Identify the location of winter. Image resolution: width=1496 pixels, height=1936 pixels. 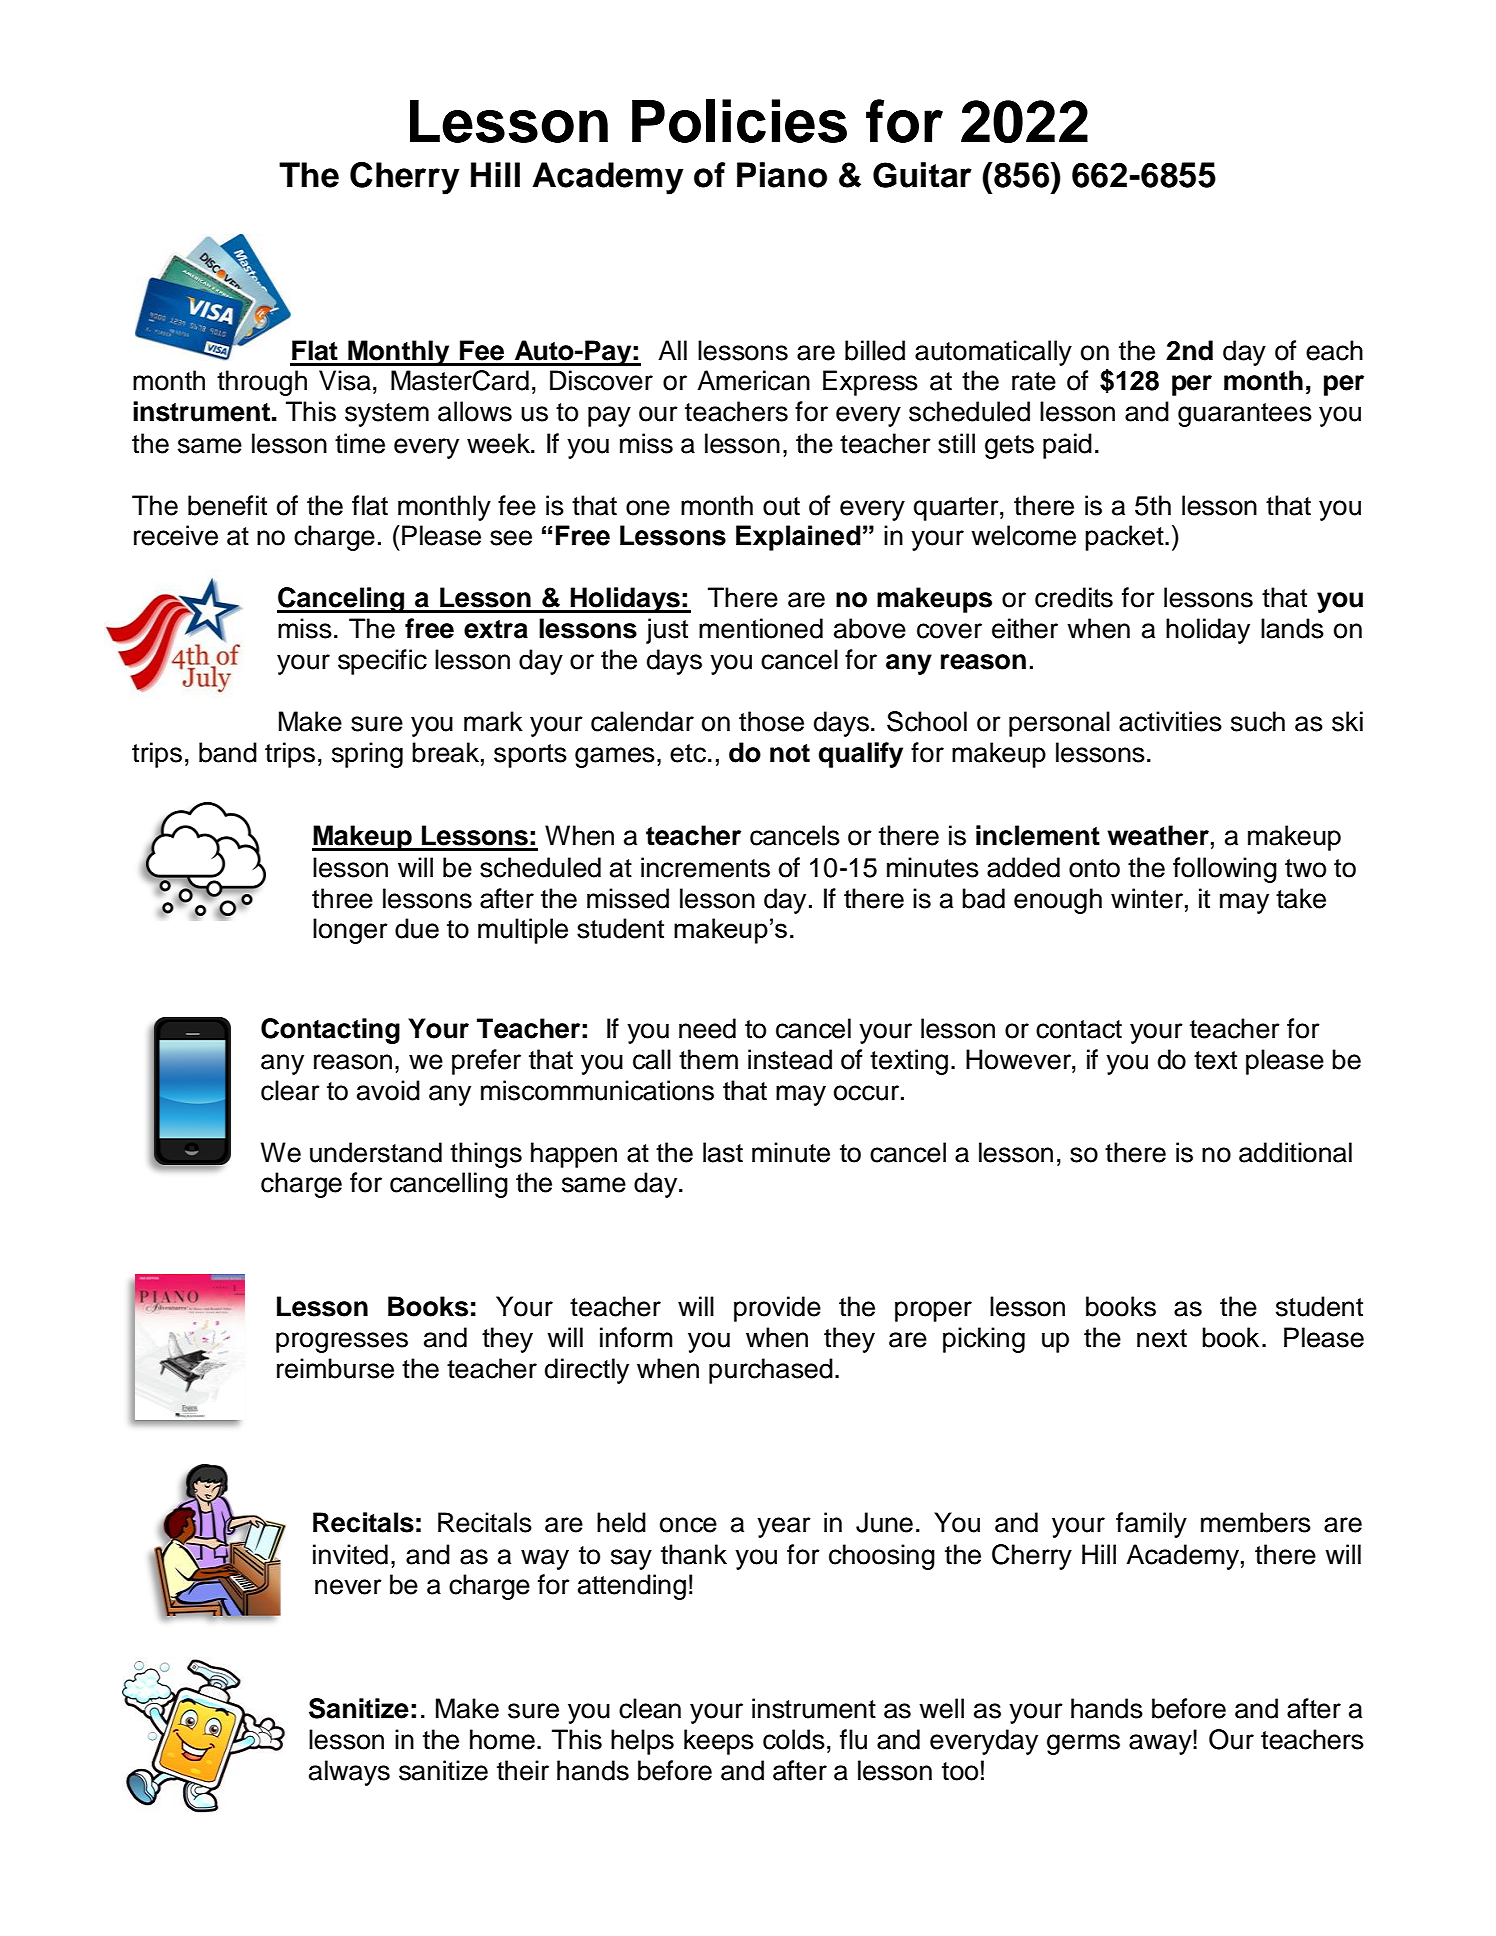
(1147, 898).
